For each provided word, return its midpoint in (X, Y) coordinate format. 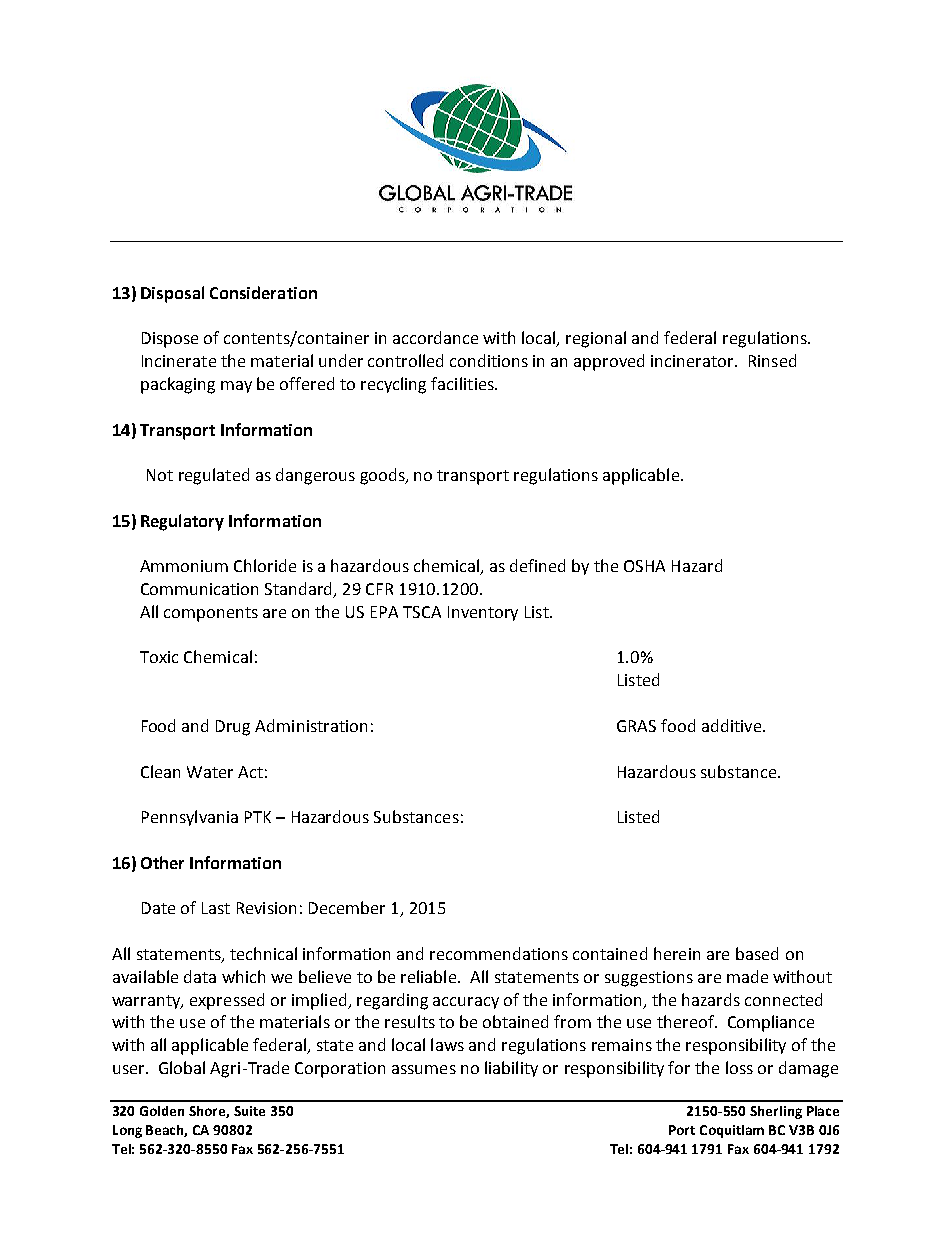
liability (511, 1069)
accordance (435, 337)
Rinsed (772, 360)
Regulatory (182, 522)
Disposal (172, 294)
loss (739, 1067)
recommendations (499, 953)
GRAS (636, 726)
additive (733, 725)
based (757, 953)
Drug (233, 728)
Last (216, 908)
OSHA (644, 566)
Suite (249, 1111)
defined (537, 565)
